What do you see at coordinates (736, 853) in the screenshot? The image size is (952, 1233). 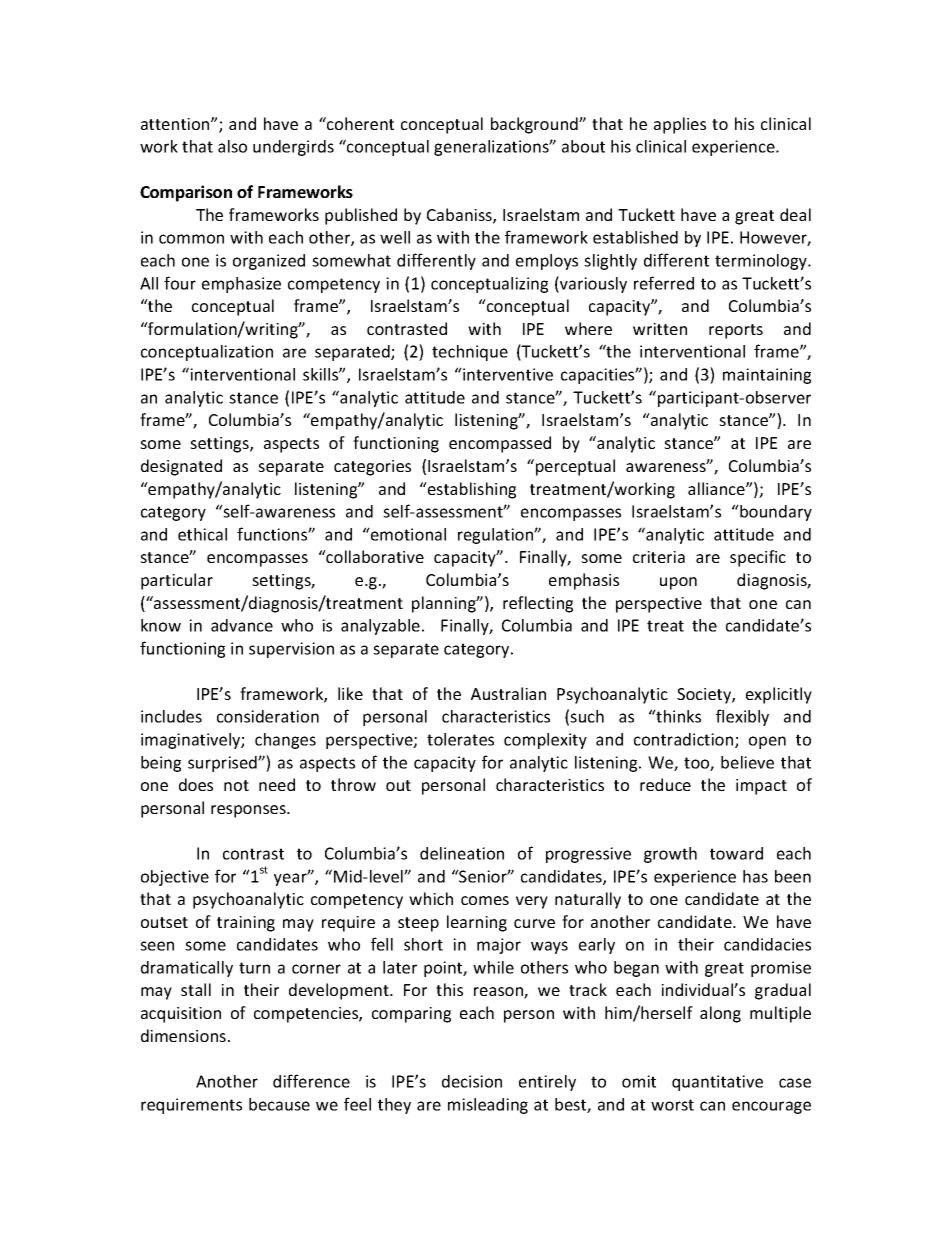 I see `toward` at bounding box center [736, 853].
